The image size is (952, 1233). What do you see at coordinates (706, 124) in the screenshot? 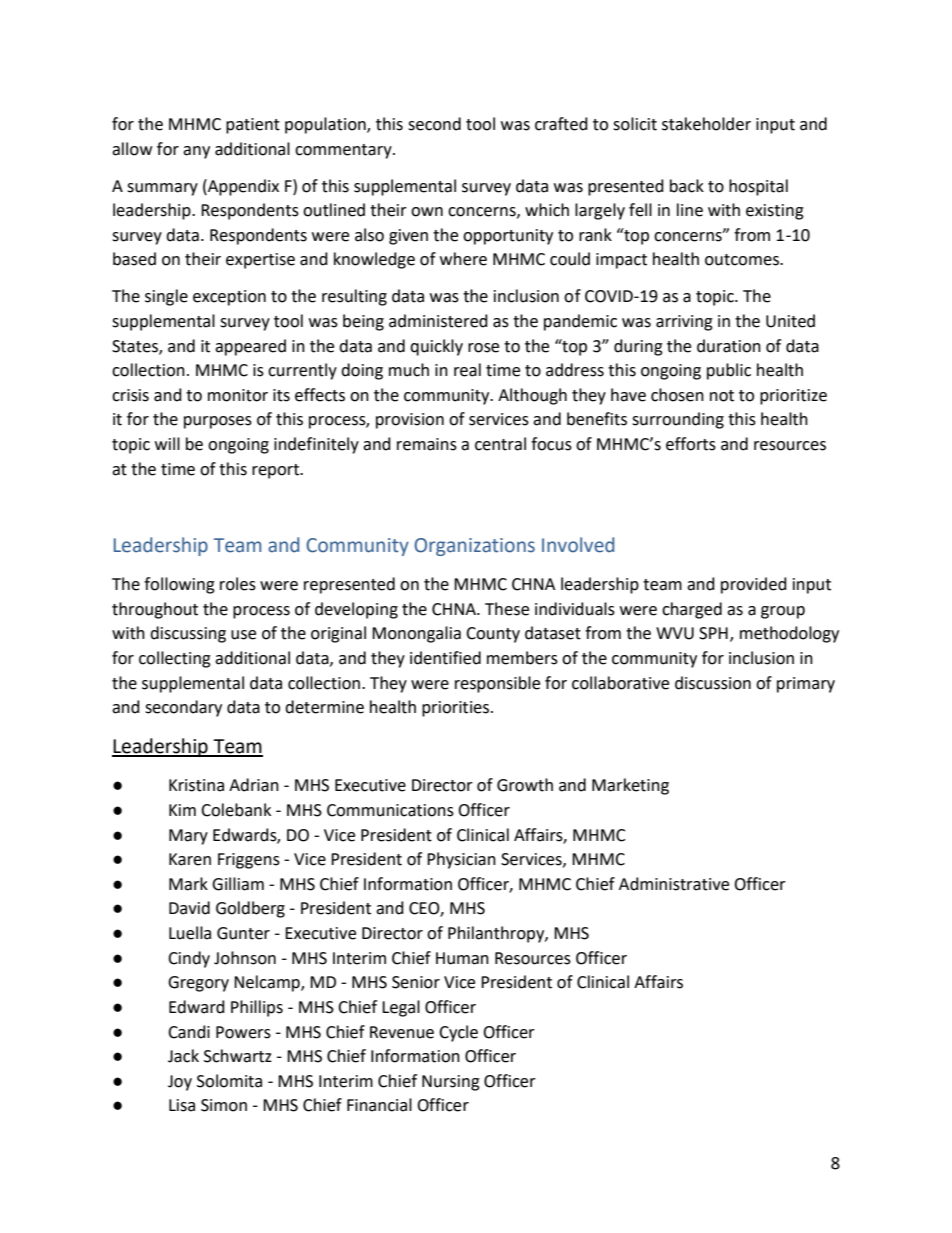
I see `stakeholder` at bounding box center [706, 124].
